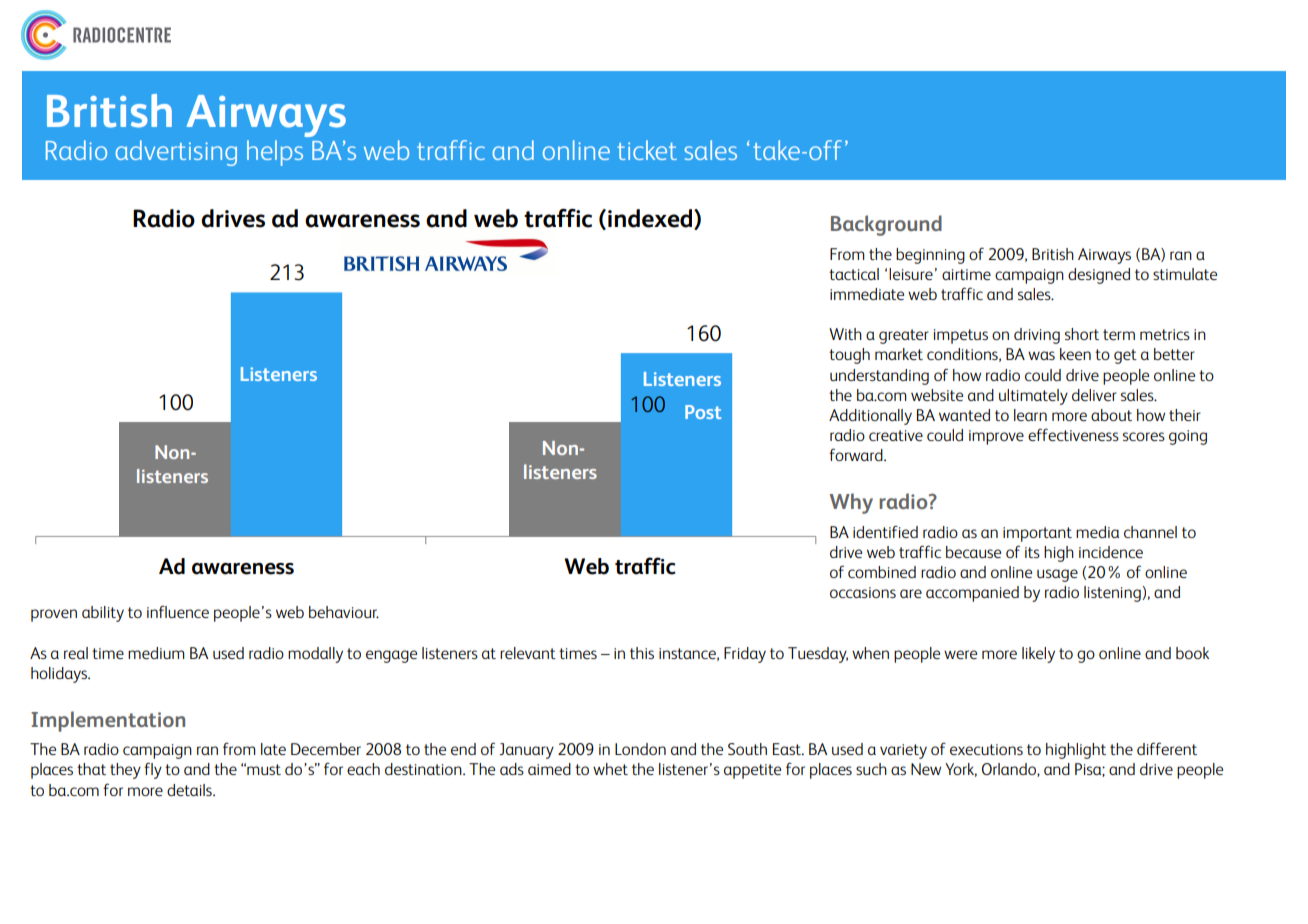 The height and width of the screenshot is (924, 1308). Describe the element at coordinates (1082, 334) in the screenshot. I see `short` at that location.
